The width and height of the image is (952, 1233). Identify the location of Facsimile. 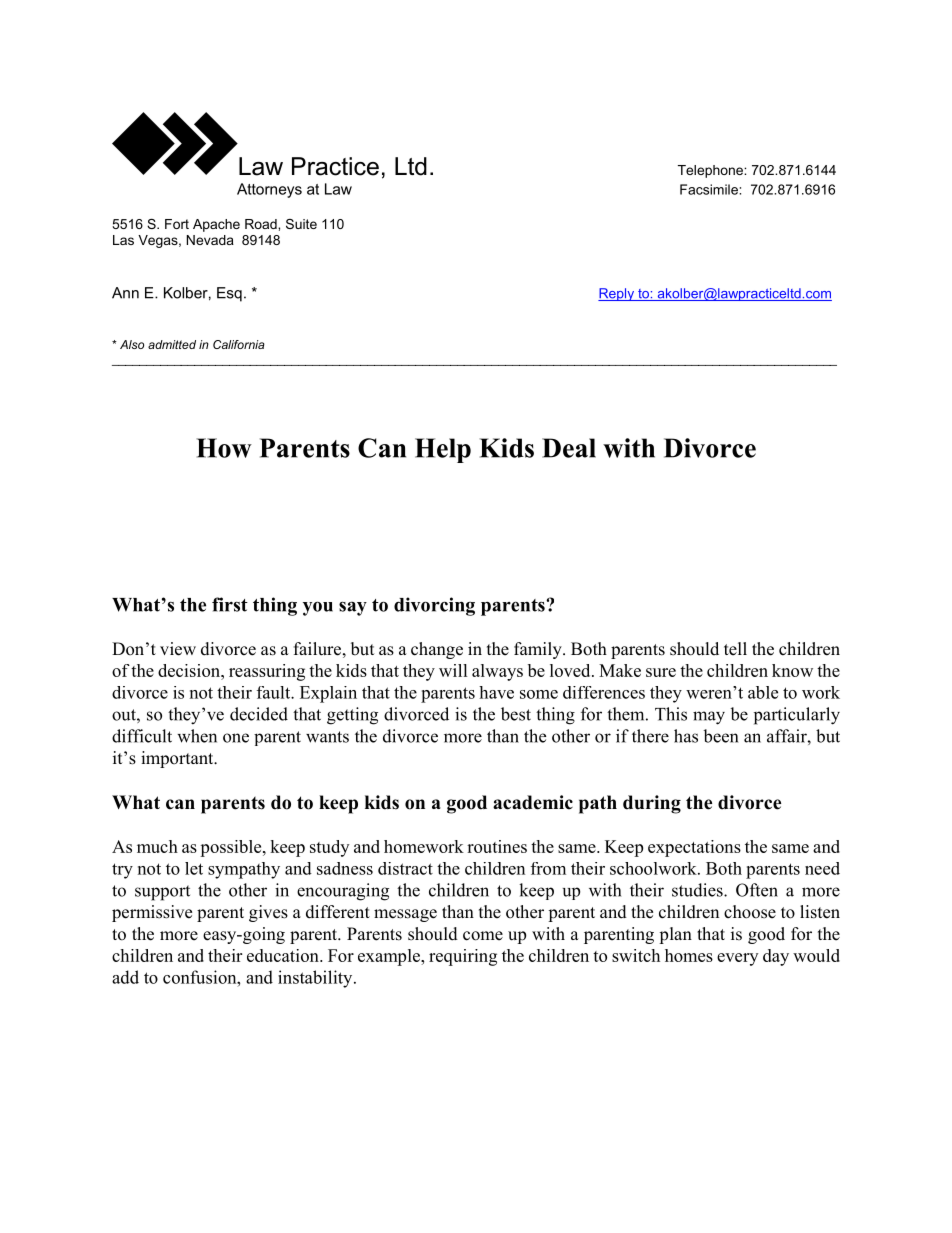
(710, 189).
